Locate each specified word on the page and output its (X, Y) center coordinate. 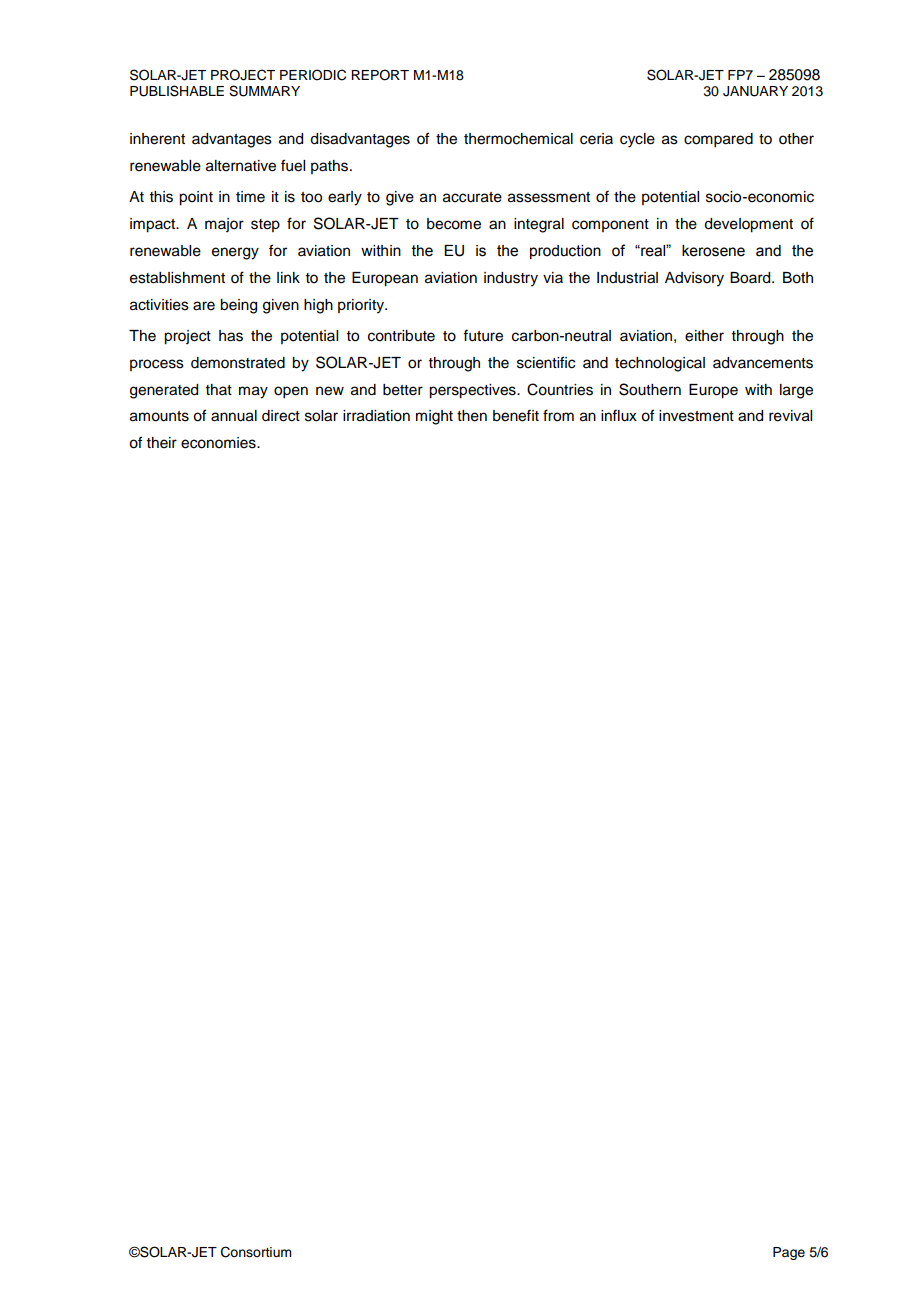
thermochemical (518, 139)
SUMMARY (264, 91)
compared (718, 140)
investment (696, 416)
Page (789, 1253)
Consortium (256, 1252)
